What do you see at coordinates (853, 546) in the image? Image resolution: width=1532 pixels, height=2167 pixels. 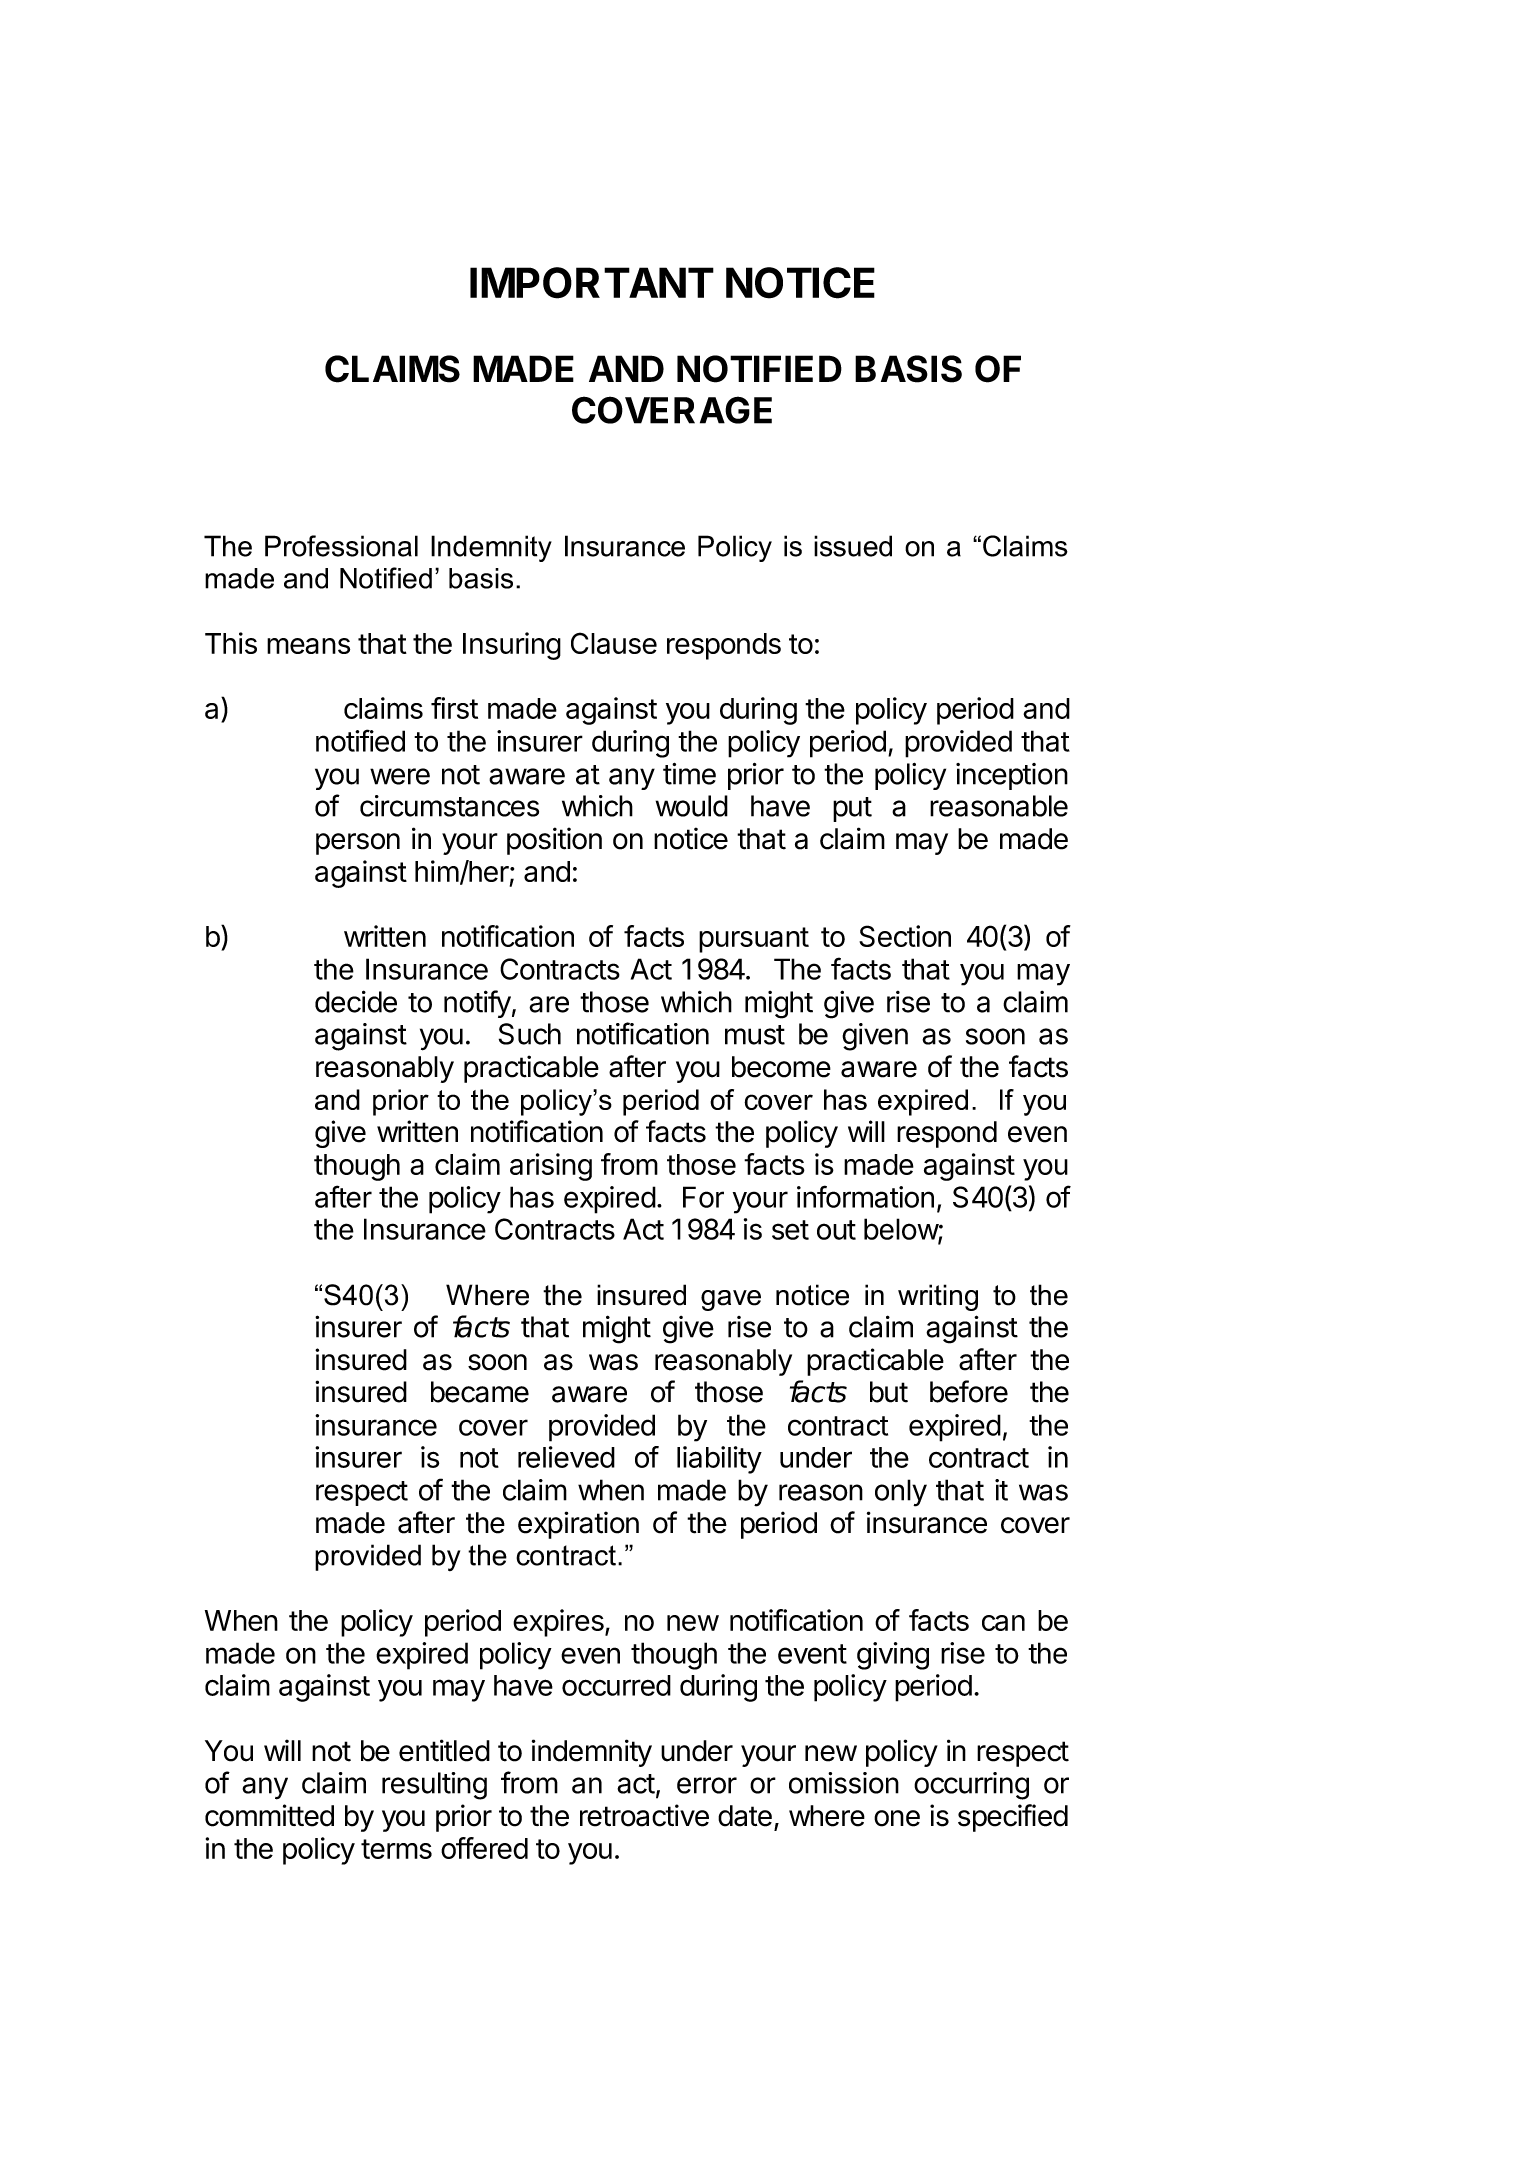 I see `issued` at bounding box center [853, 546].
